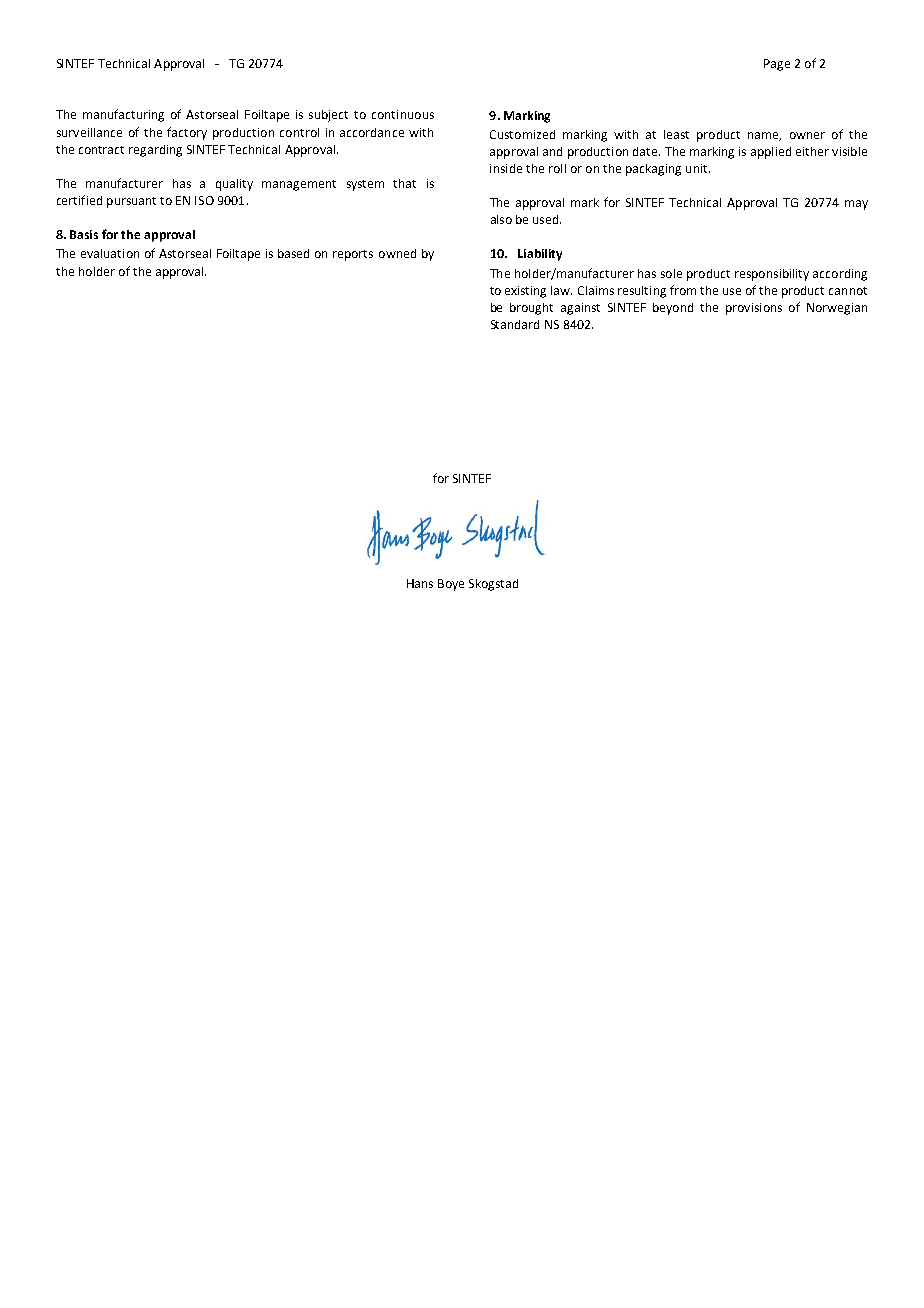 This screenshot has height=1308, width=924. Describe the element at coordinates (420, 583) in the screenshot. I see `Hans` at that location.
